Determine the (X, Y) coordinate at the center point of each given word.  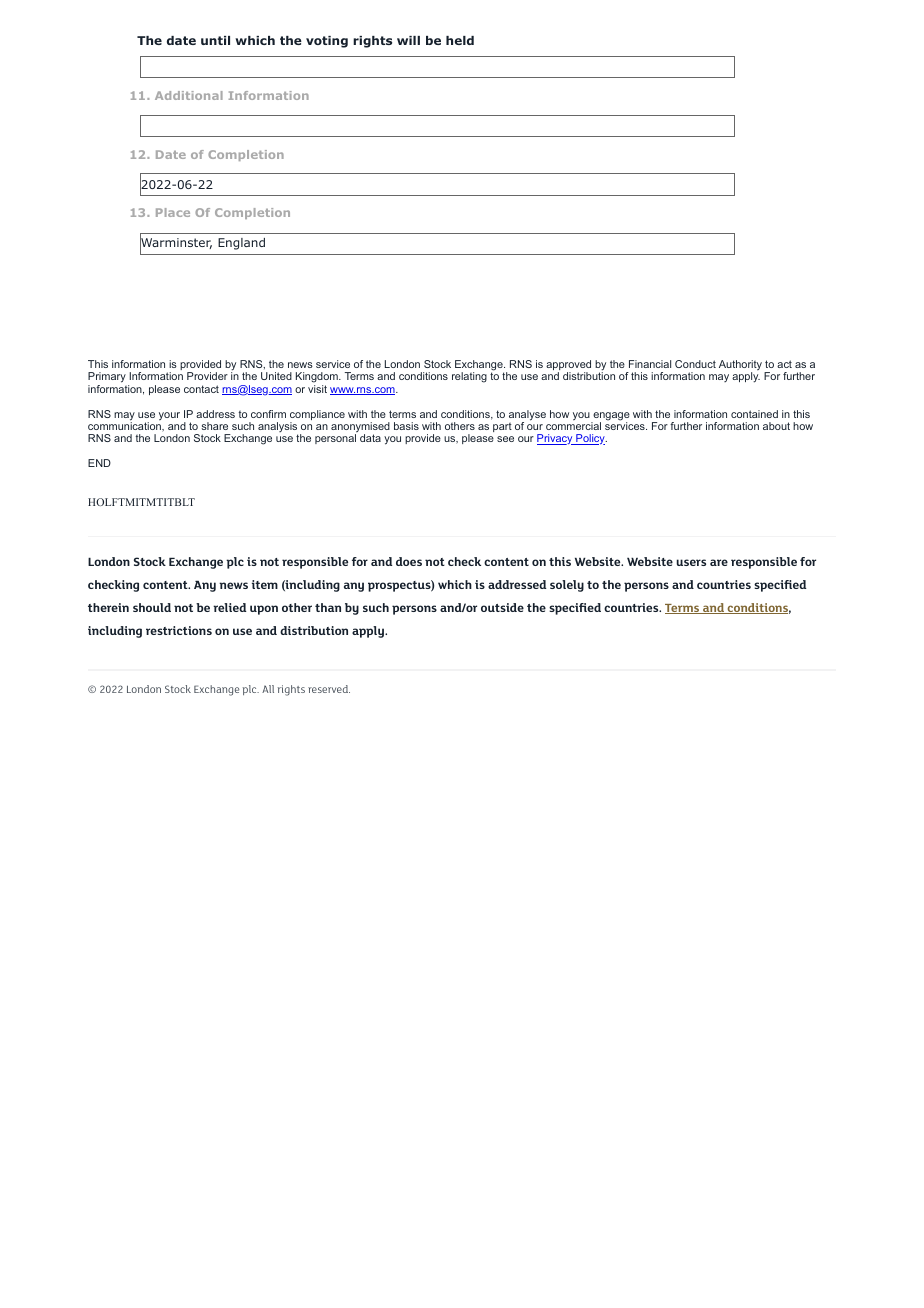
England (241, 244)
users (691, 562)
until (215, 40)
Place (173, 212)
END (99, 463)
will (408, 40)
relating (469, 377)
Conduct (695, 364)
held (460, 40)
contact (201, 389)
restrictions (179, 630)
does (409, 561)
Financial (650, 364)
